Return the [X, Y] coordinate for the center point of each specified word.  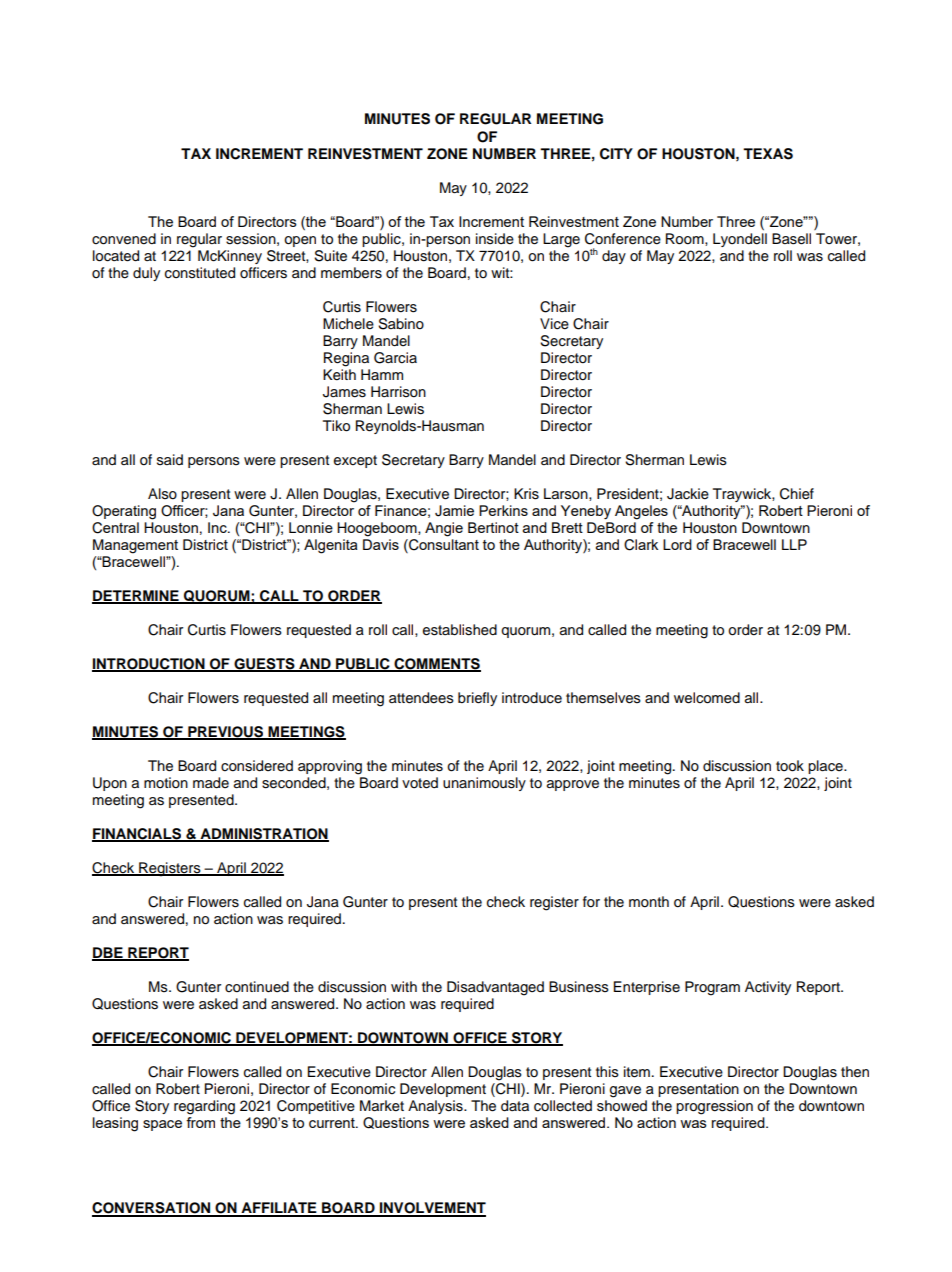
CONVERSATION [152, 1209]
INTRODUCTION [149, 665]
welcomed [707, 698]
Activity [768, 988]
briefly [477, 699]
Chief [797, 494]
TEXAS [768, 154]
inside [495, 239]
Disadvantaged [495, 988]
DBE [108, 954]
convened [124, 239]
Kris [526, 494]
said [170, 460]
